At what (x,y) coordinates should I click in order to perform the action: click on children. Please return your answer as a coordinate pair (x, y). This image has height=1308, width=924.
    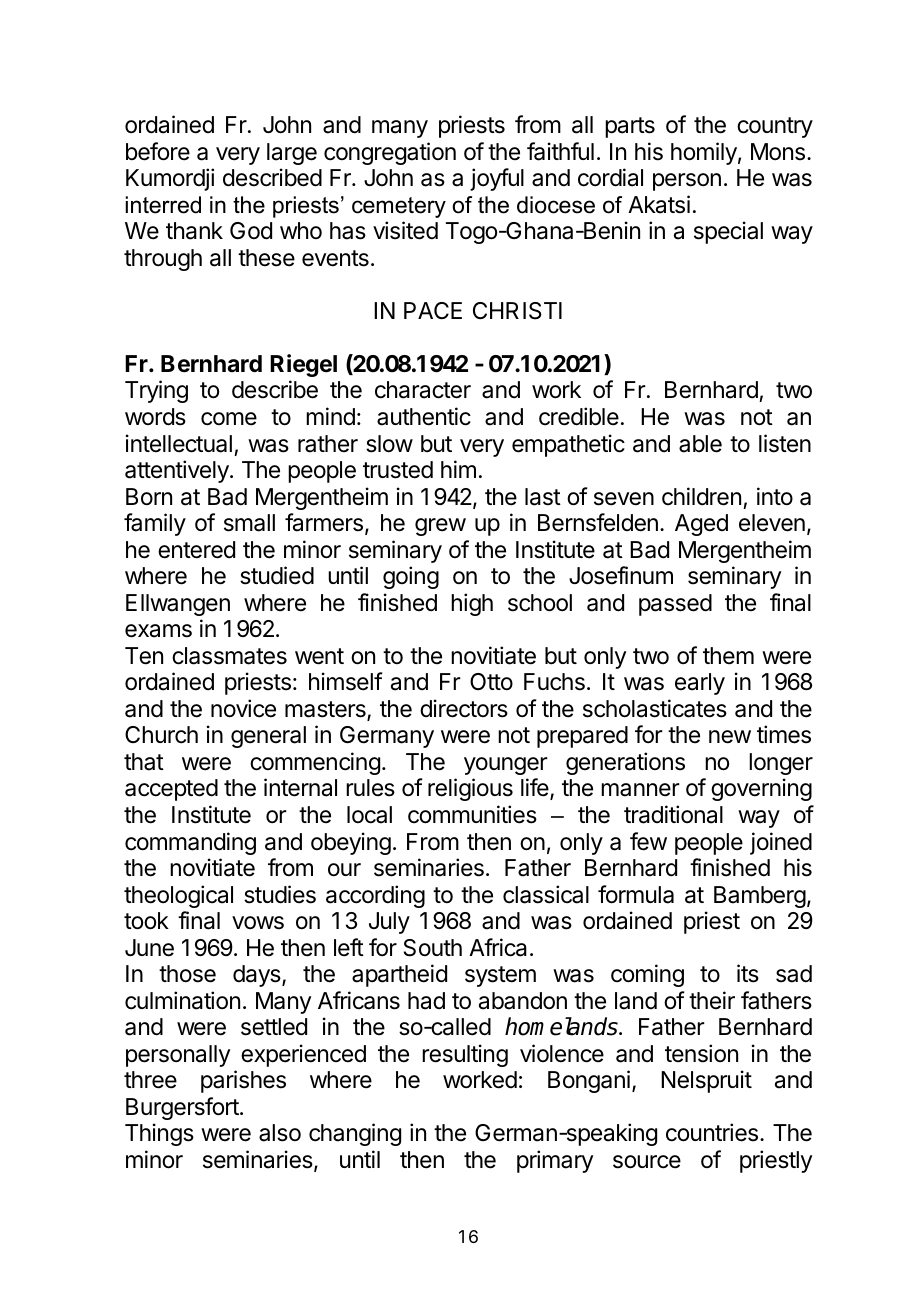
    Looking at the image, I should click on (701, 496).
